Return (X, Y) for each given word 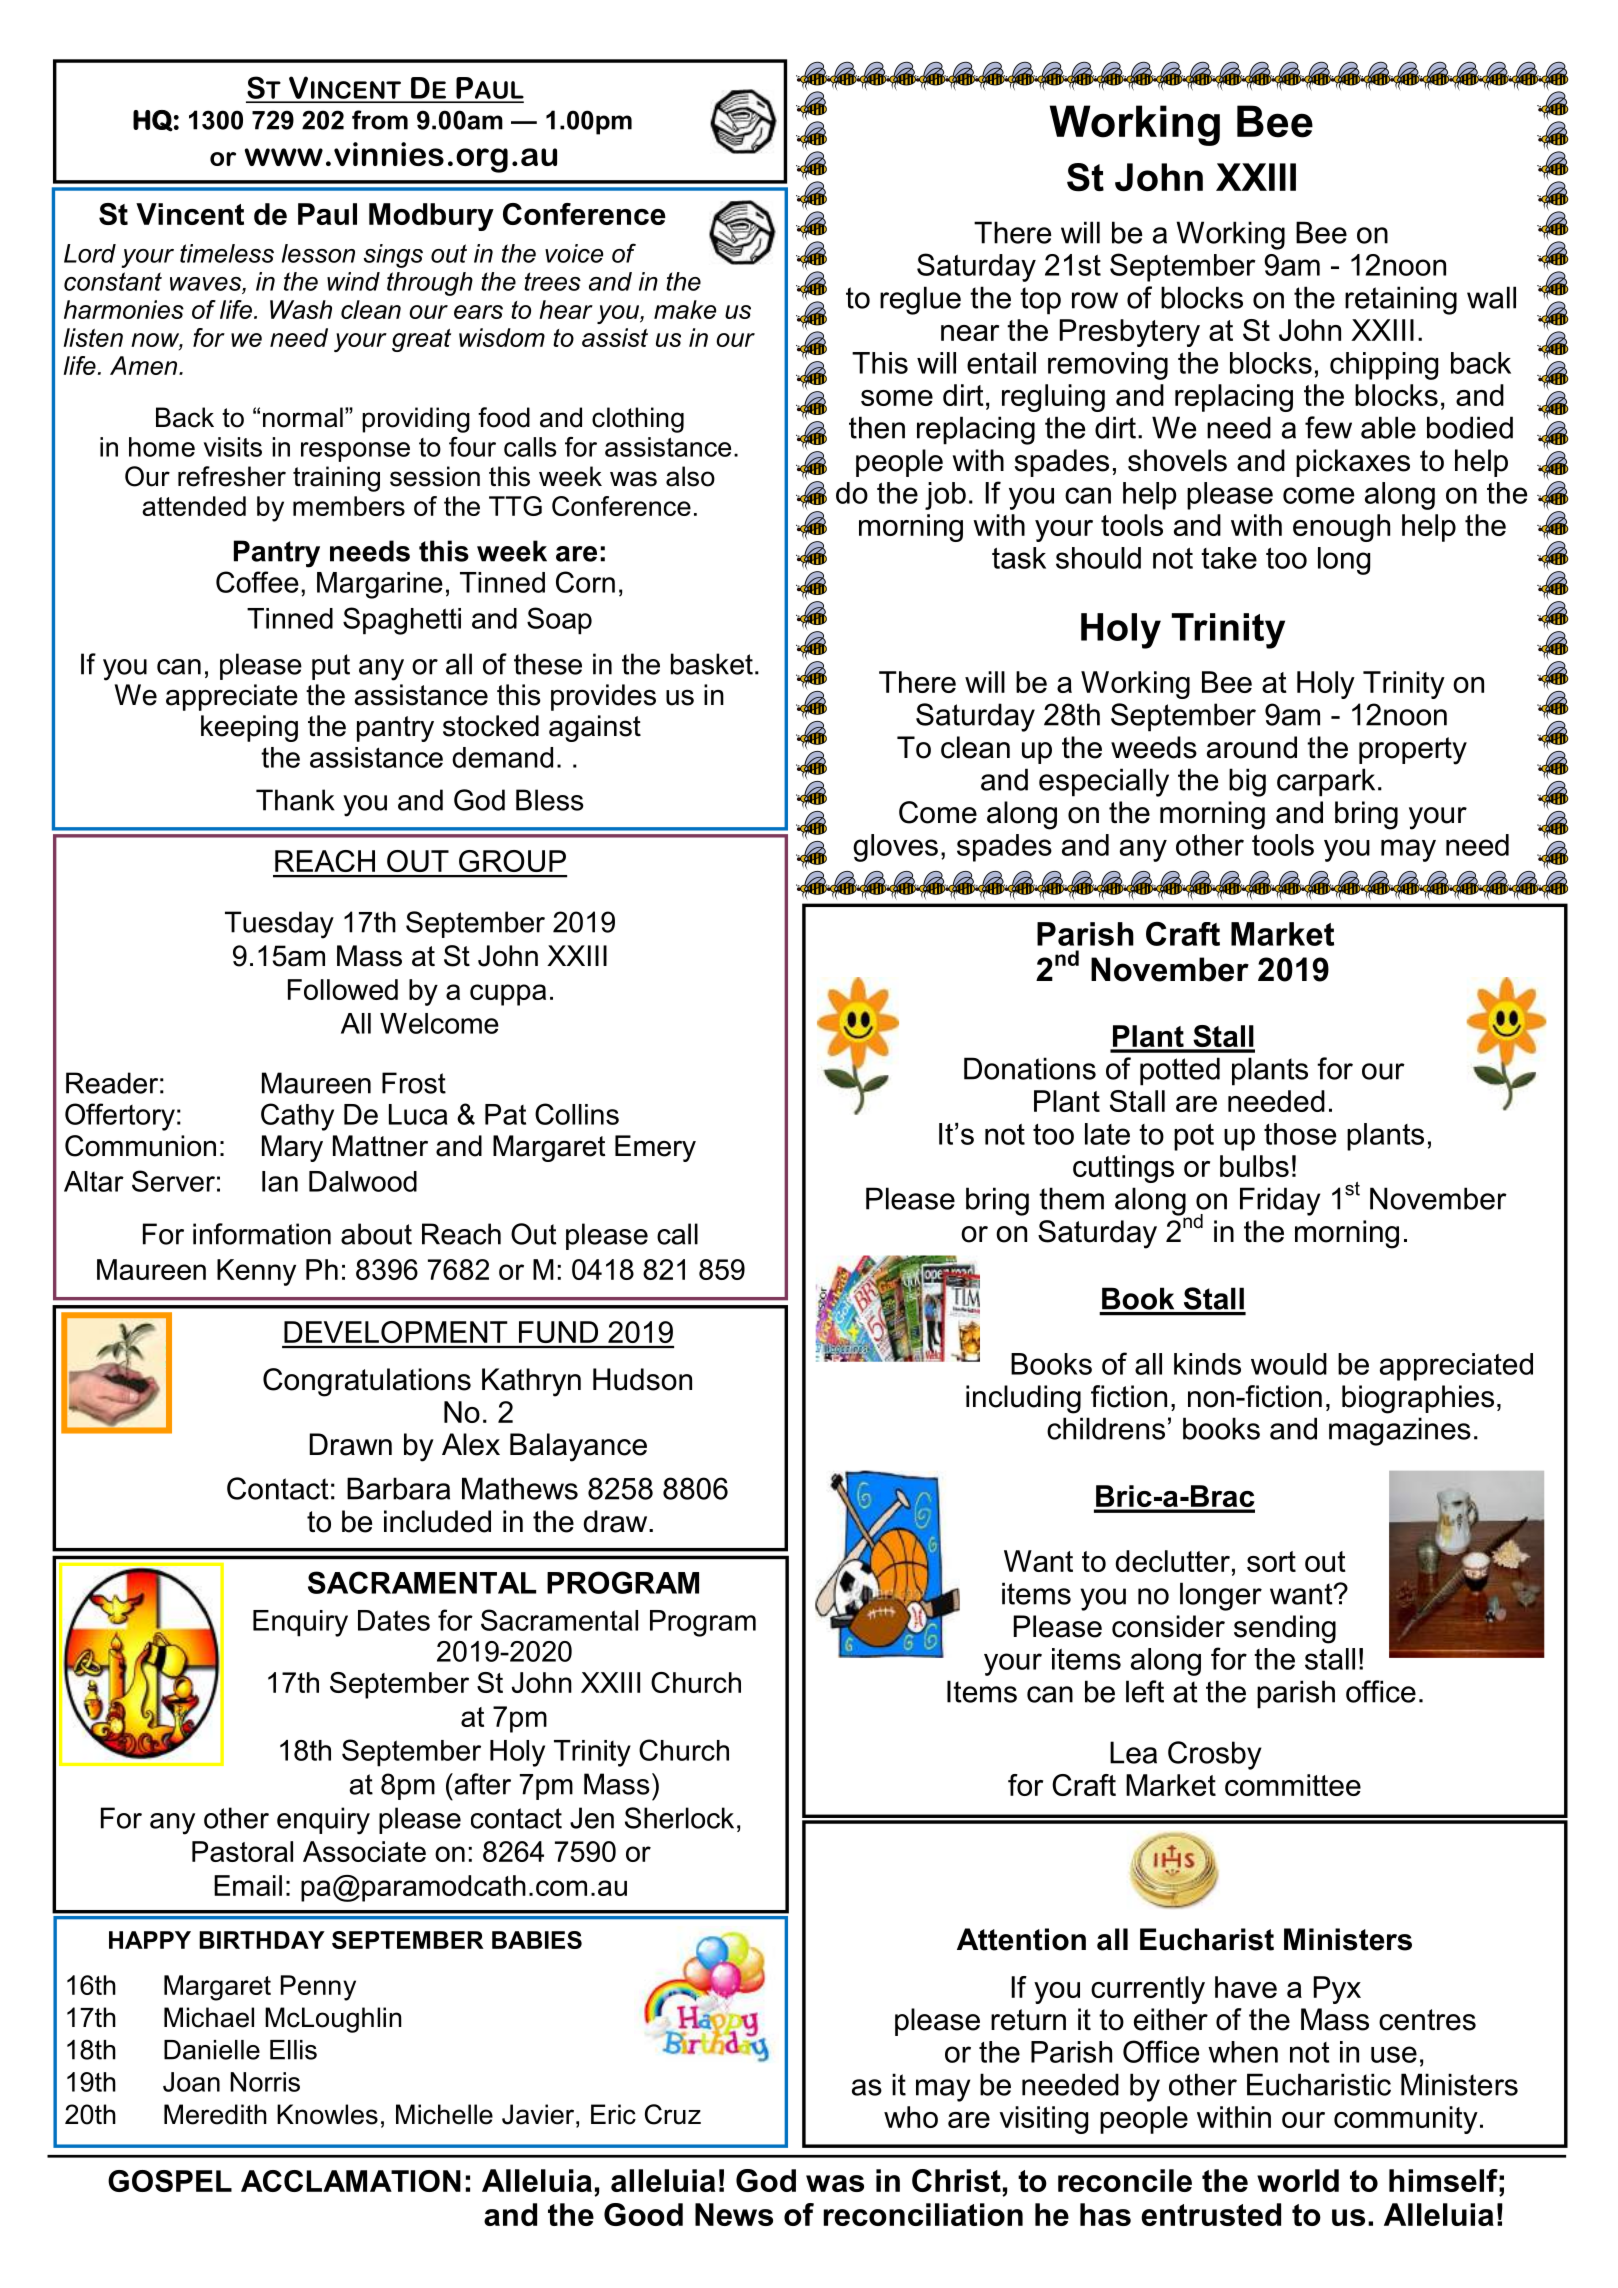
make (685, 309)
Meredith (215, 2114)
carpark (1326, 782)
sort (1271, 1561)
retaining (1401, 300)
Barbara (398, 1488)
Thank (295, 800)
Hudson (642, 1379)
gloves (895, 848)
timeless (227, 253)
